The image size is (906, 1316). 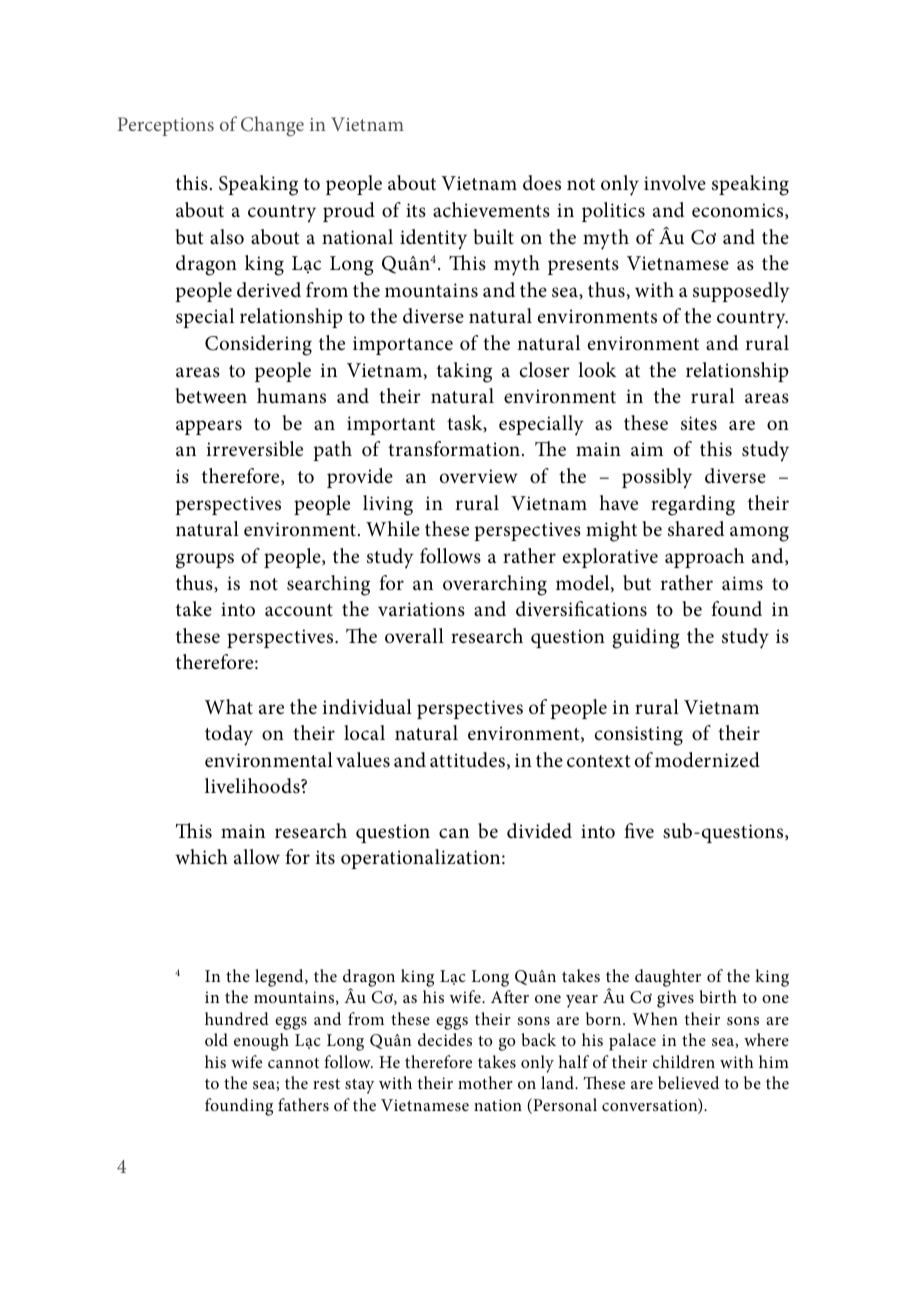 What do you see at coordinates (491, 210) in the screenshot?
I see `achievements` at bounding box center [491, 210].
